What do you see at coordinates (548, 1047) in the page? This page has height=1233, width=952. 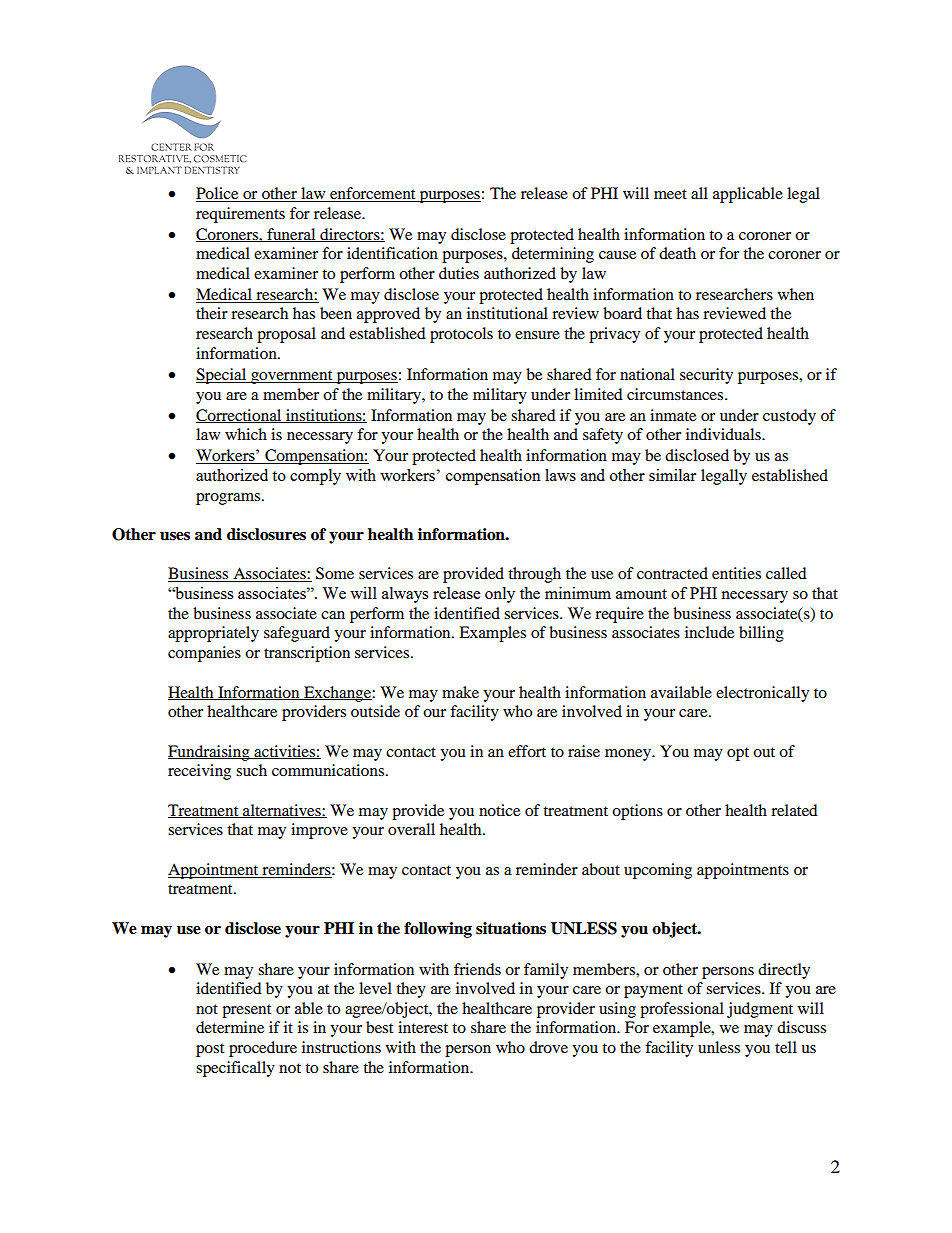 I see `drove` at bounding box center [548, 1047].
